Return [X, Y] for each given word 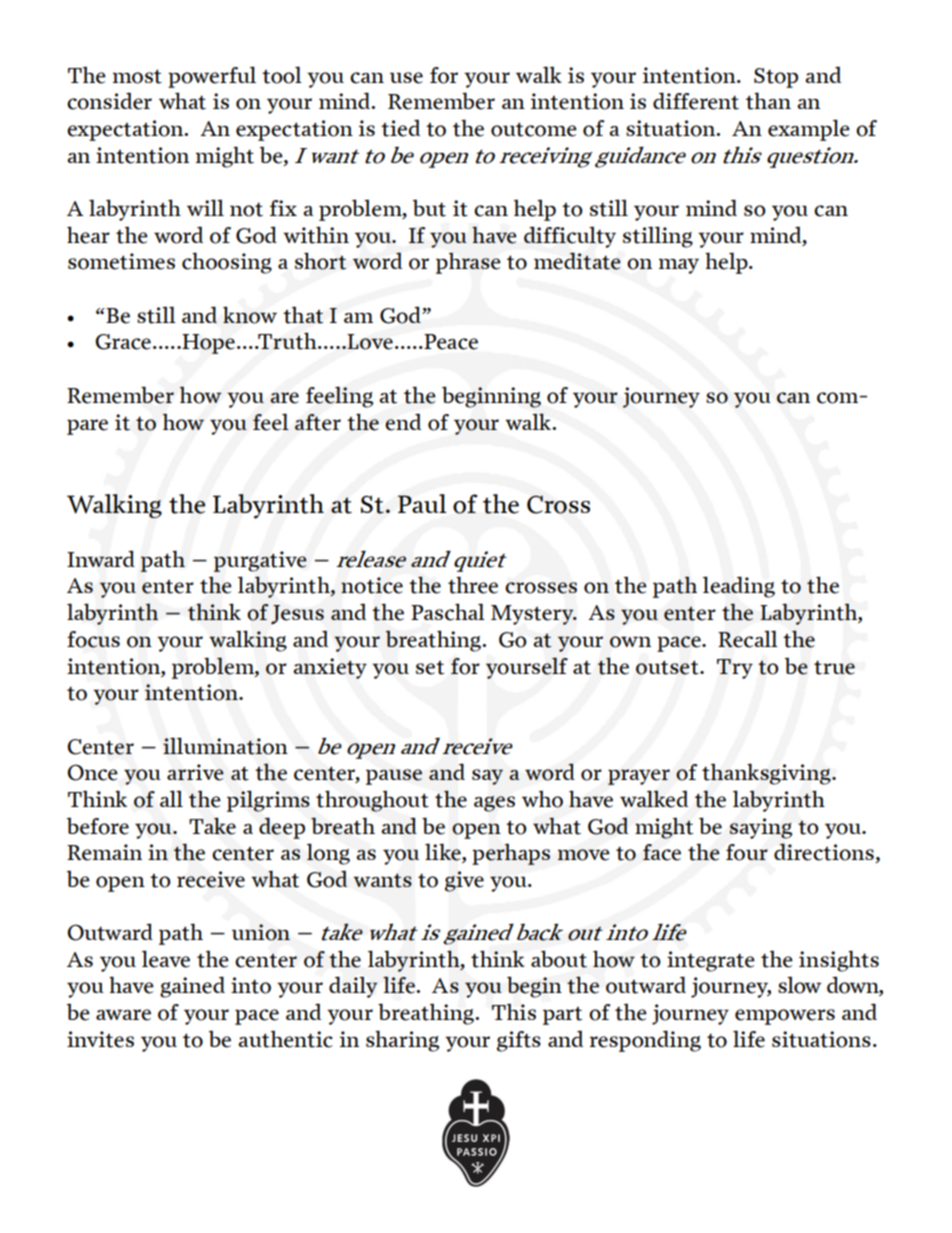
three [473, 585]
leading [739, 587]
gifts [519, 1041]
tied [400, 128]
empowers [785, 1017]
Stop [776, 78]
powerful [212, 77]
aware [123, 1015]
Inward [101, 558]
